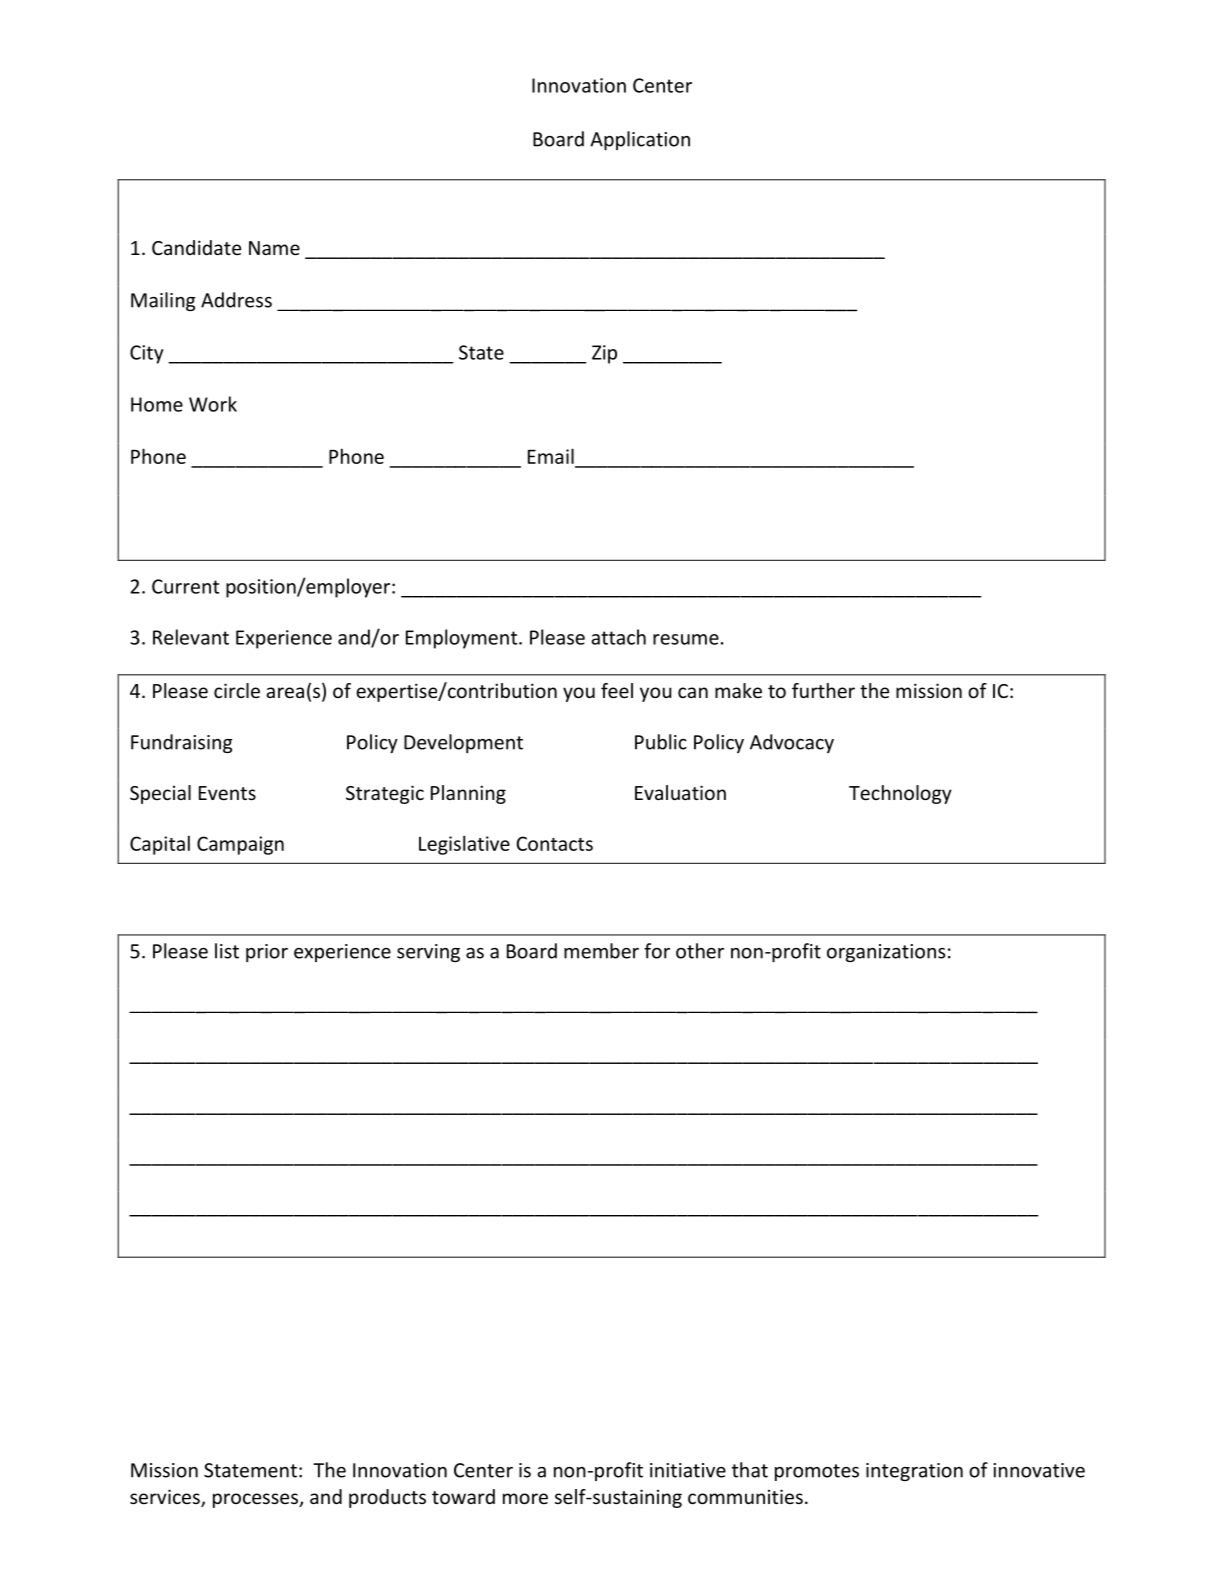 This image has width=1223, height=1582. I want to click on Name, so click(274, 248).
